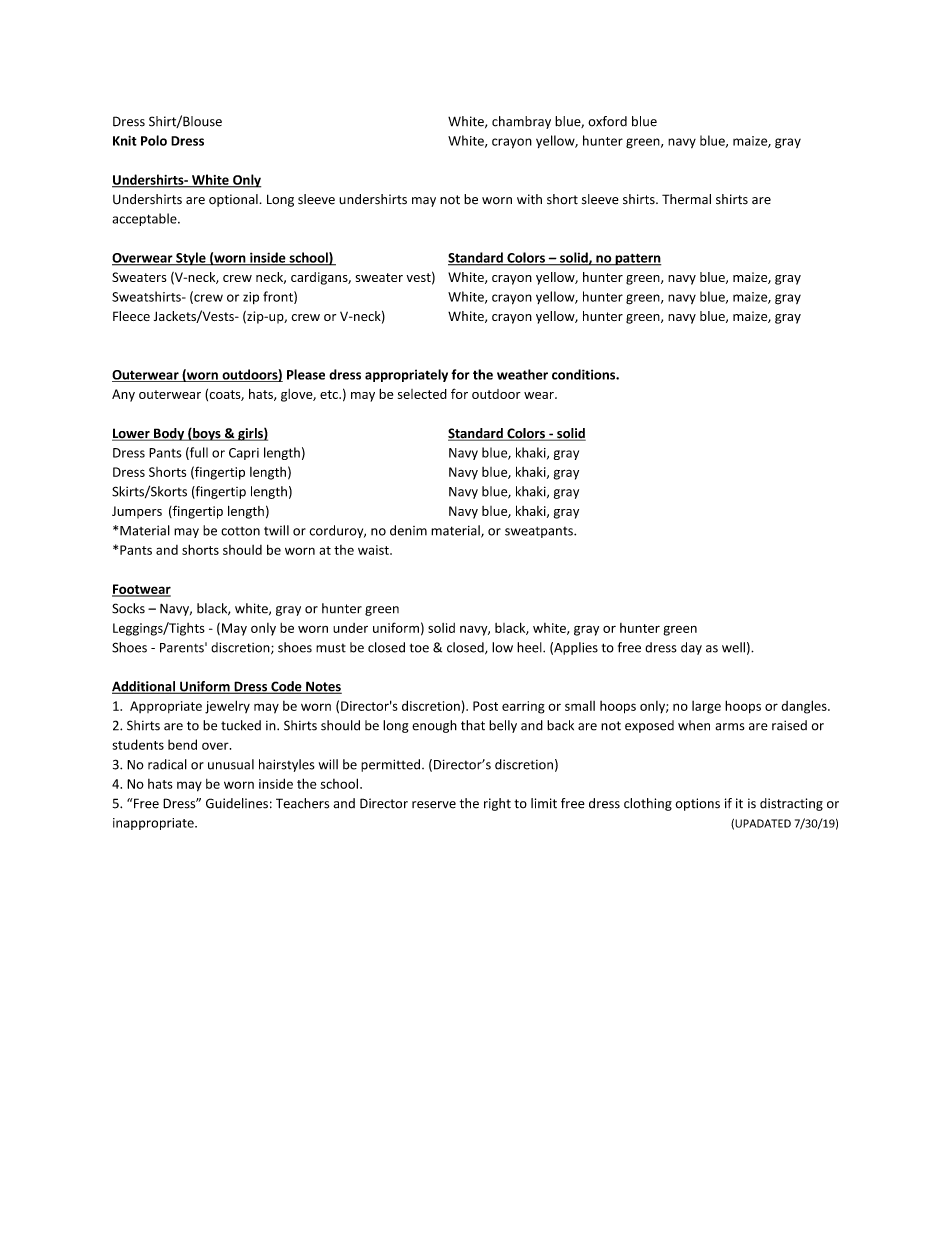  I want to click on weather, so click(522, 374).
